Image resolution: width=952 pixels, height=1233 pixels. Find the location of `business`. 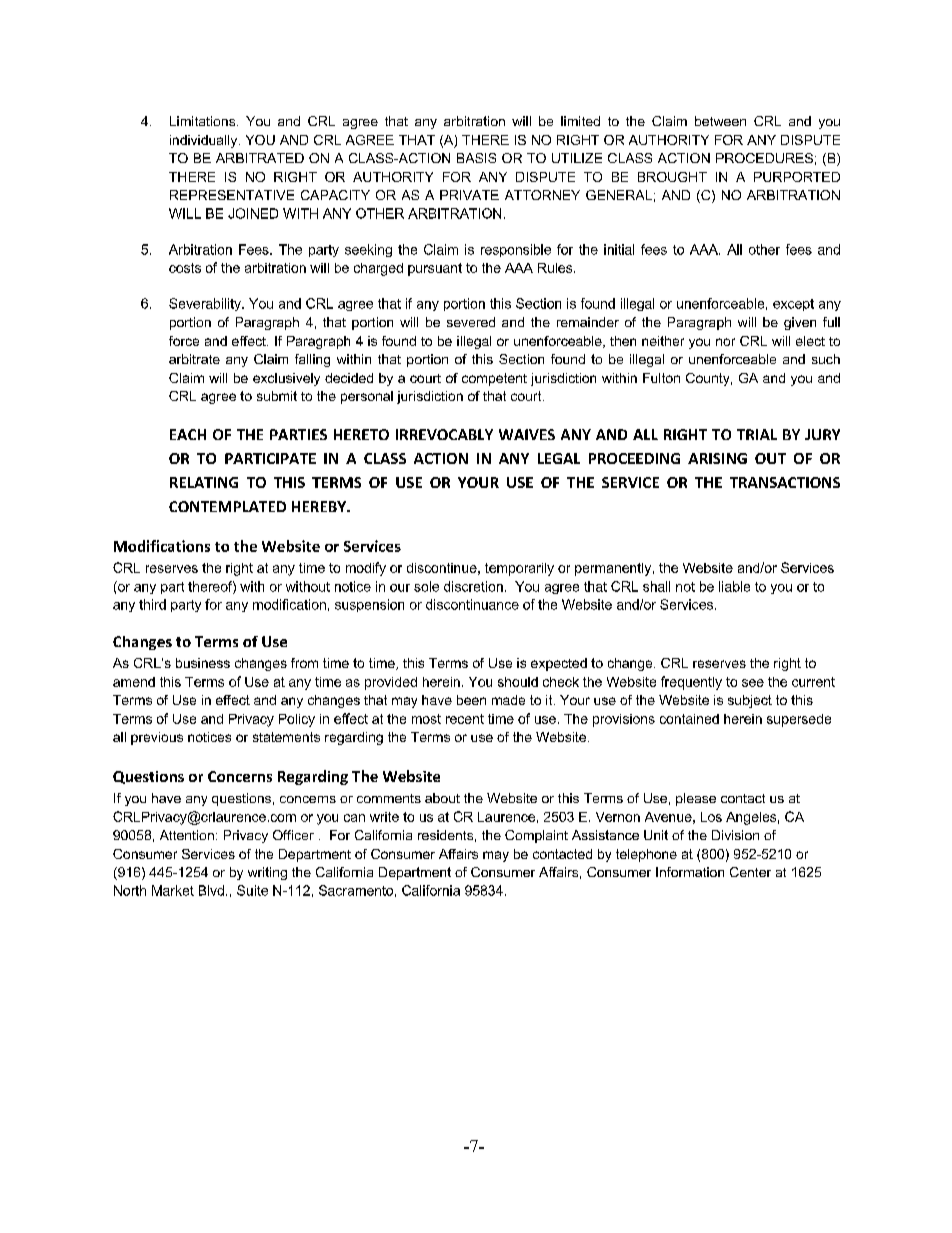

business is located at coordinates (203, 663).
